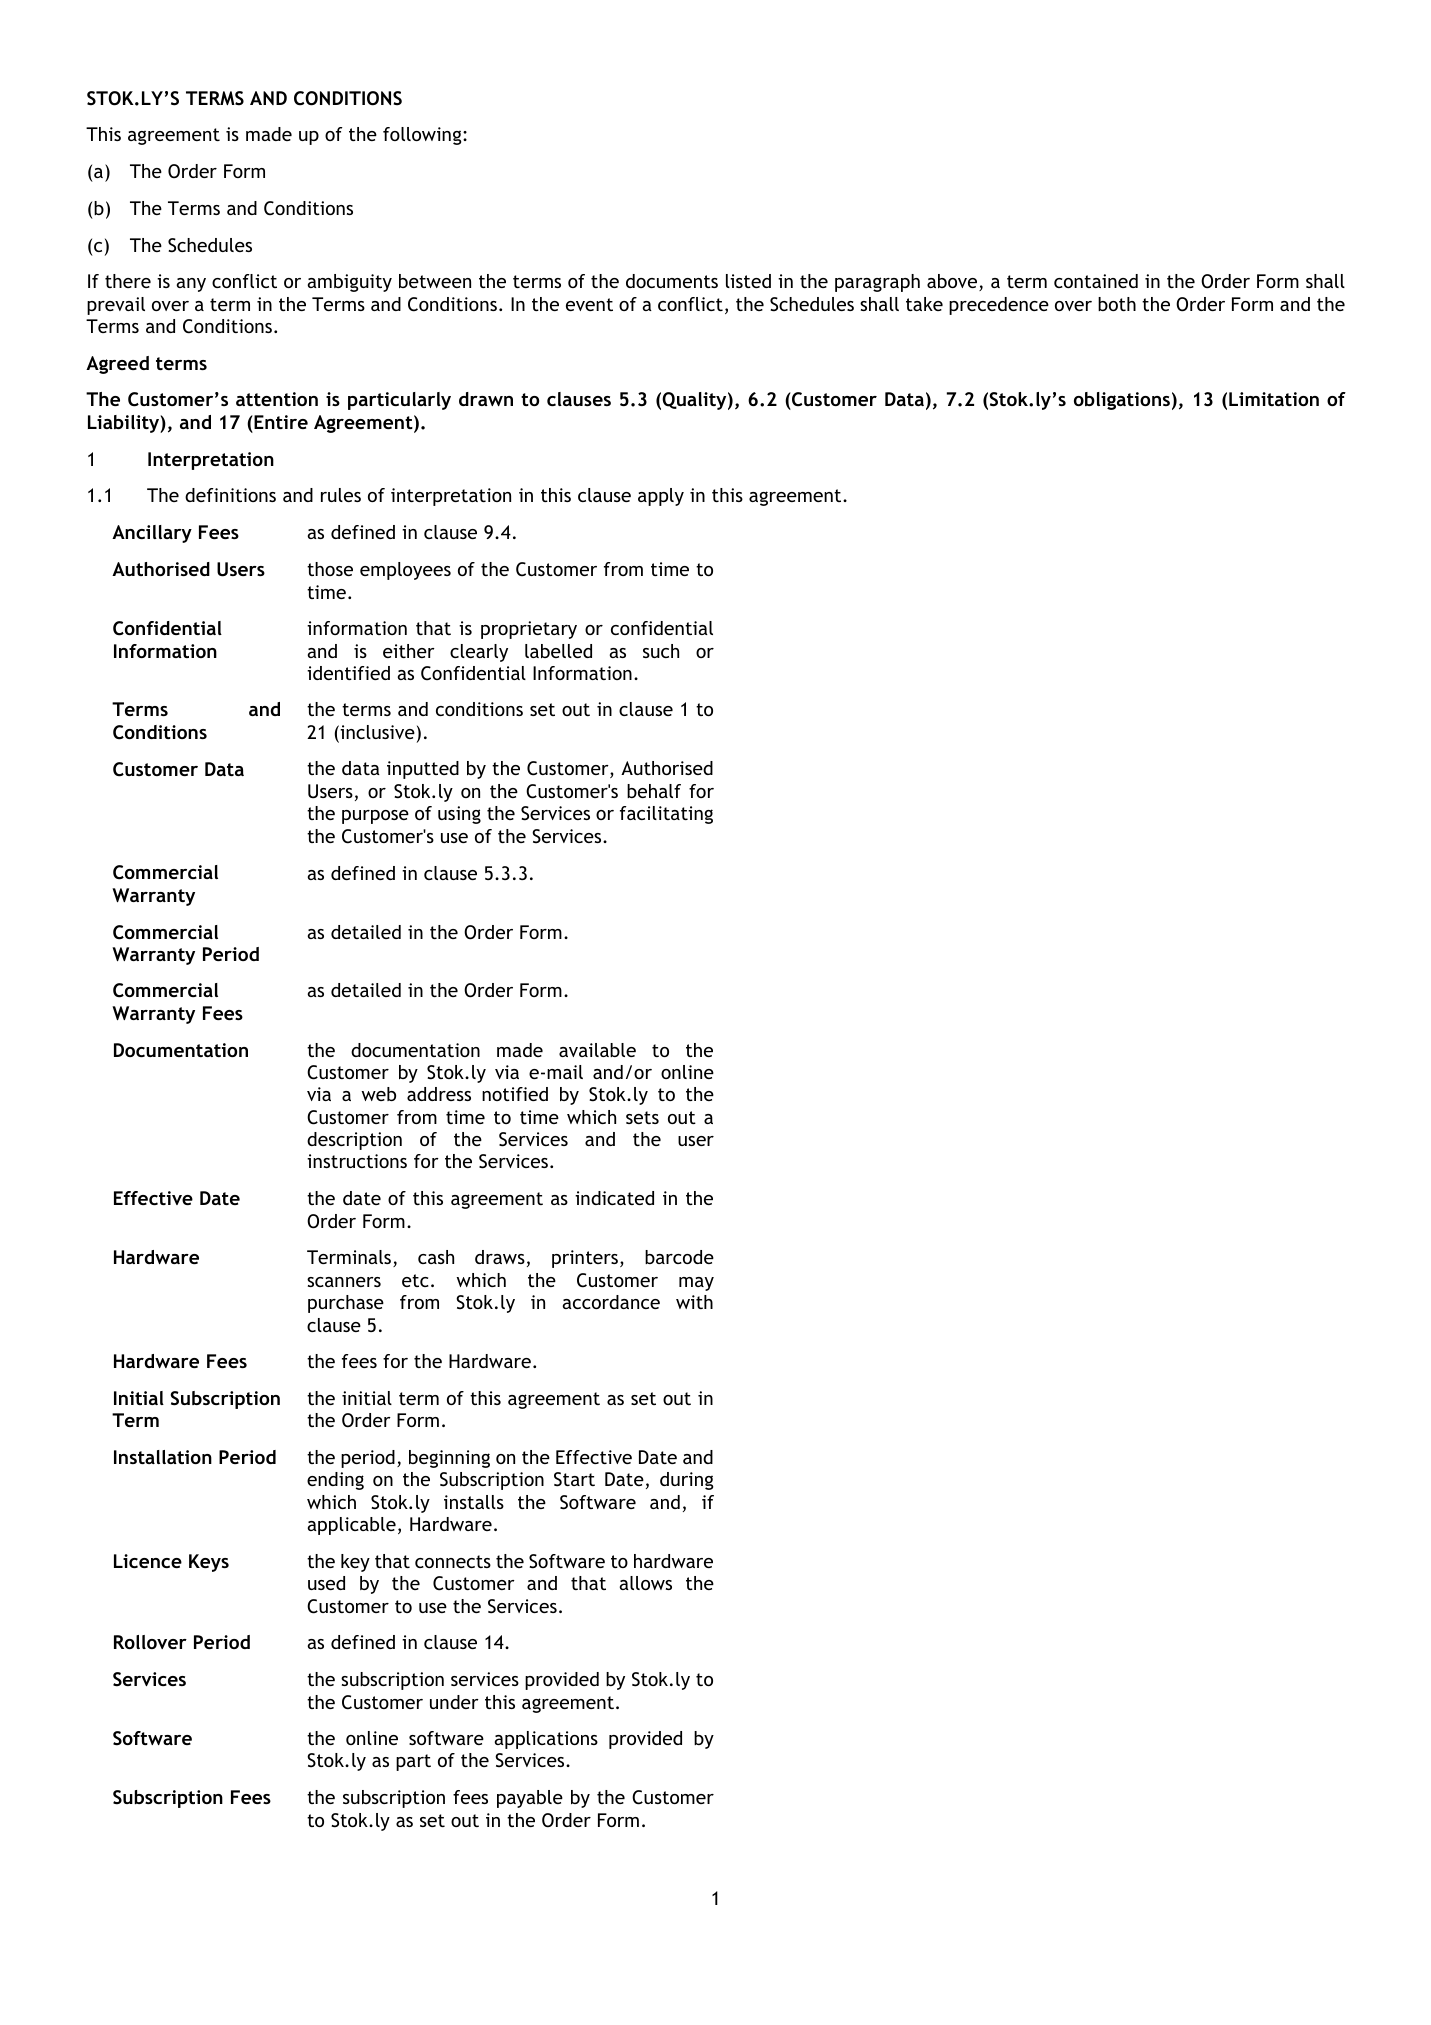  I want to click on contained, so click(1096, 281).
